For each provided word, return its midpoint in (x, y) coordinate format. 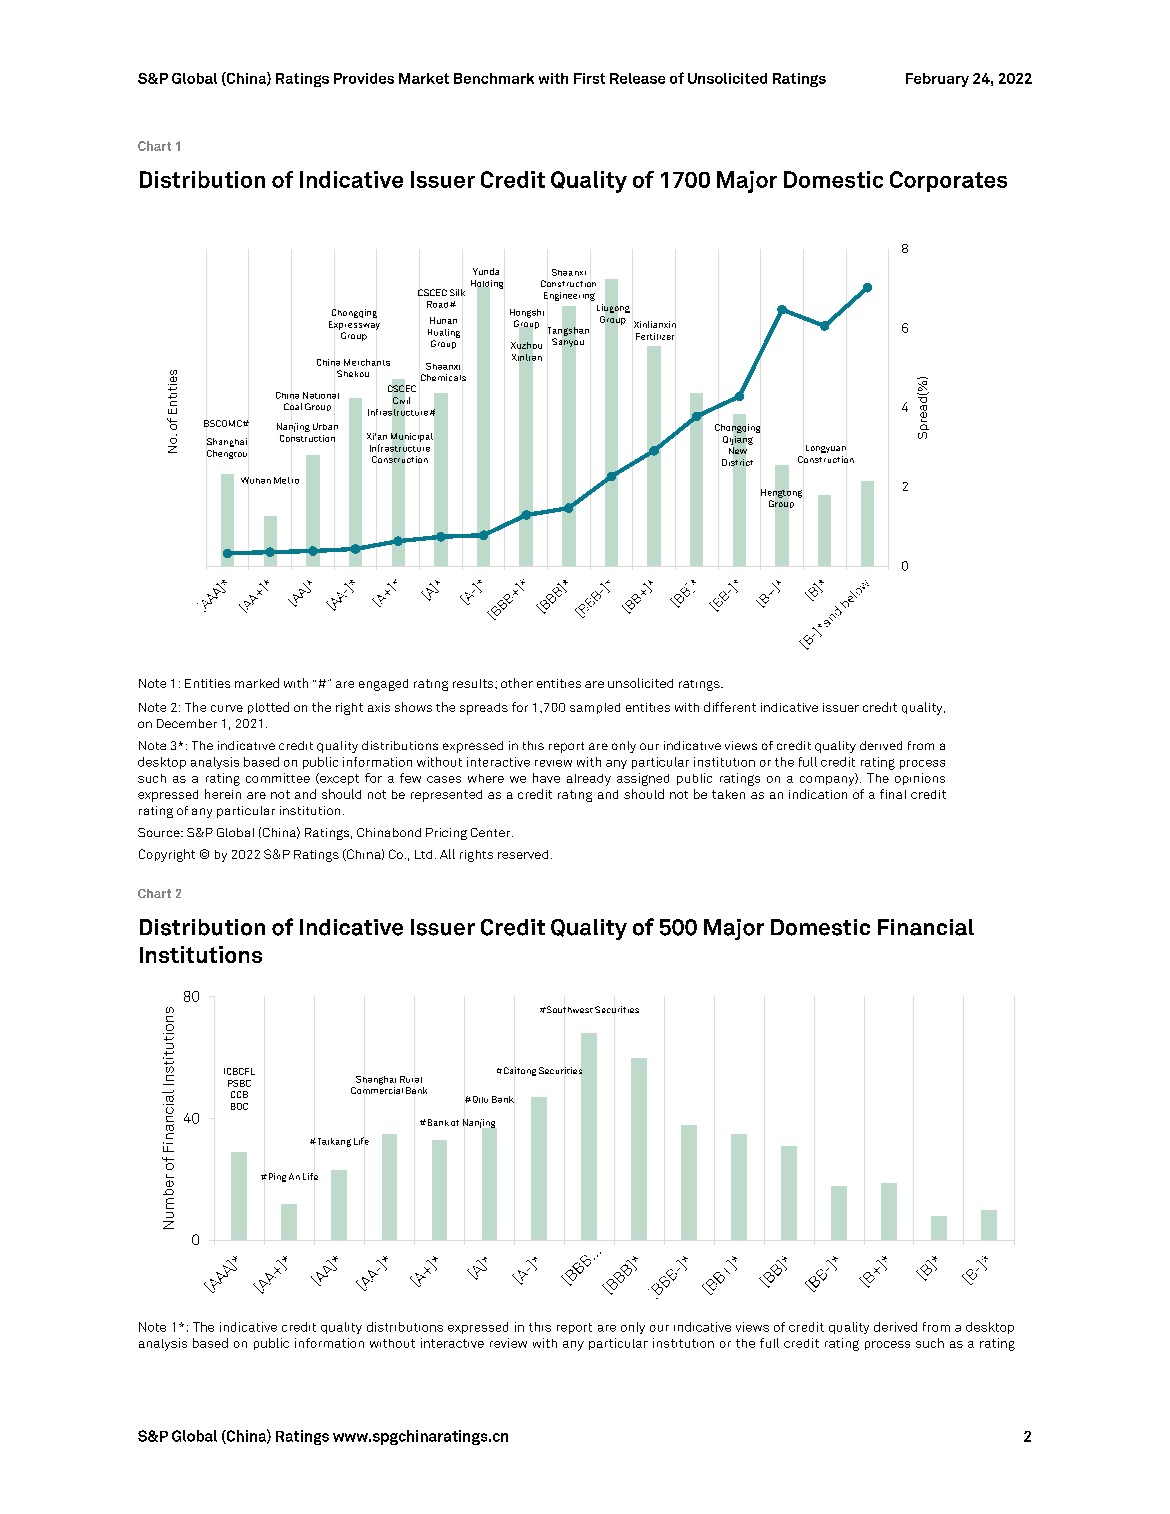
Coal (293, 406)
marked (257, 683)
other (517, 683)
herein (223, 794)
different (730, 707)
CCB (239, 1094)
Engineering (569, 296)
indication (818, 794)
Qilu (479, 1099)
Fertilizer (655, 336)
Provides (364, 78)
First (589, 78)
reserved (523, 854)
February (937, 80)
